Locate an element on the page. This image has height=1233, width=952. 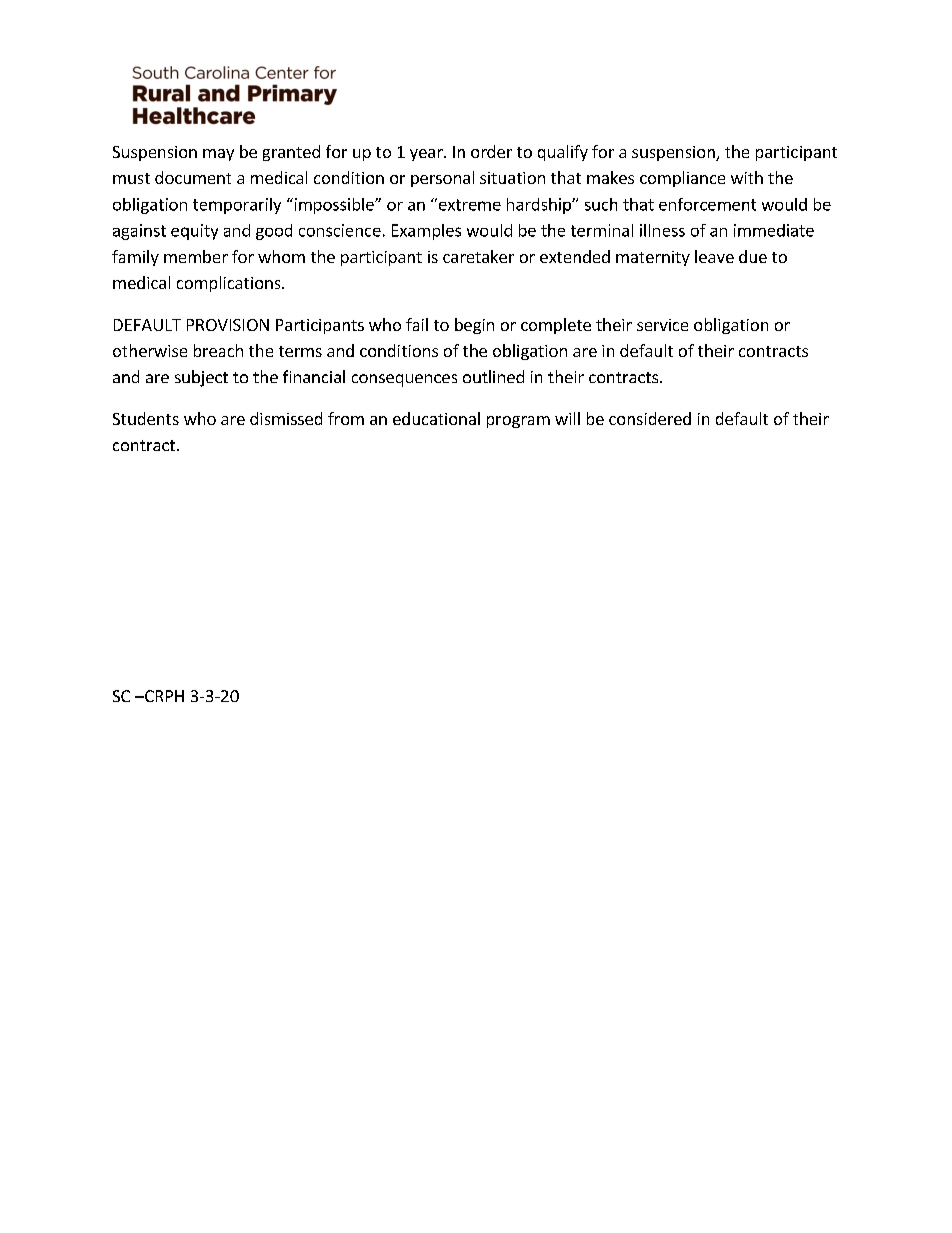
educational is located at coordinates (436, 418).
